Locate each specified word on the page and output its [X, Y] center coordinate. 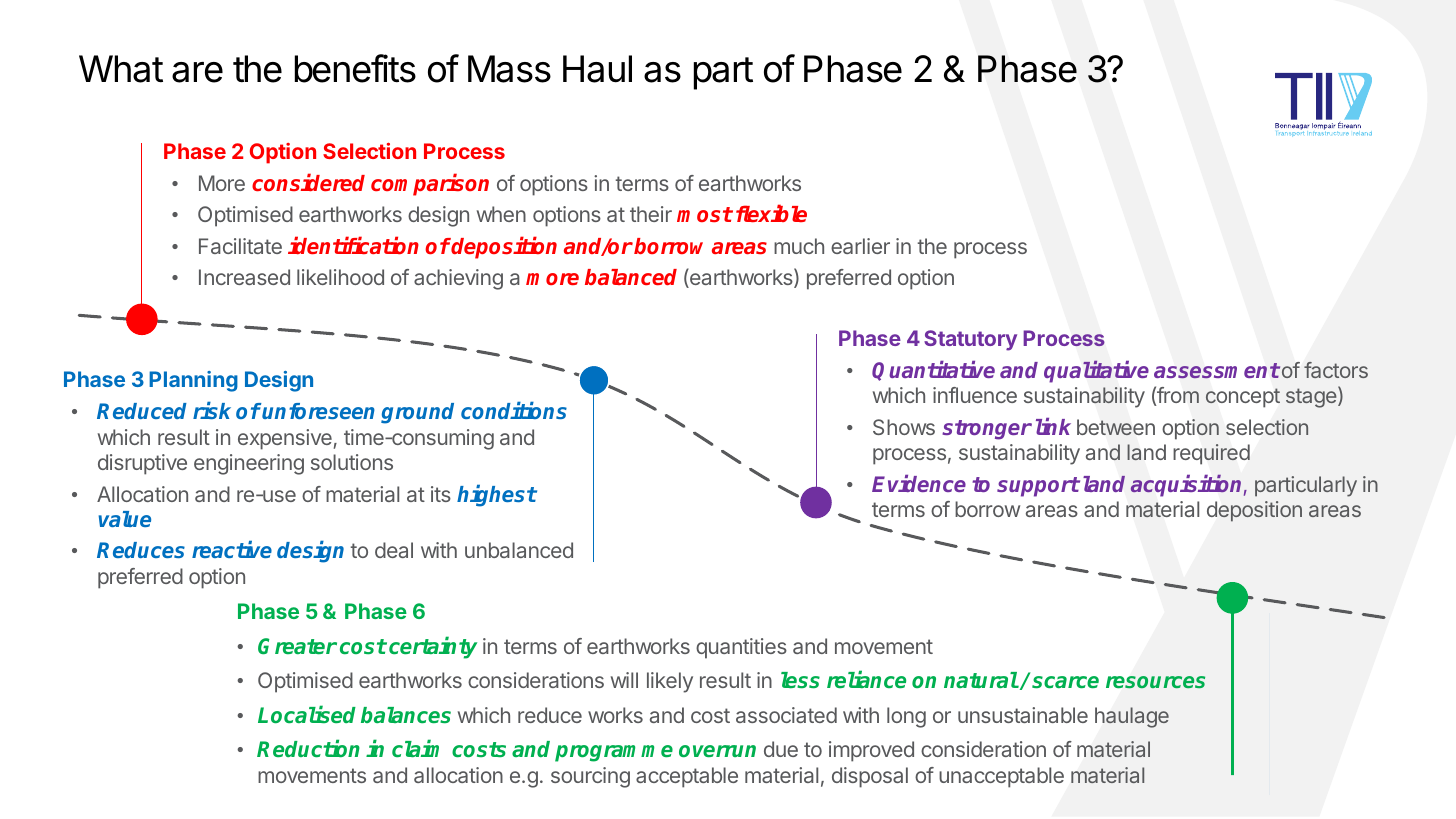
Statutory [970, 340]
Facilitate [240, 246]
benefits [355, 68]
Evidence [919, 483]
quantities [741, 648]
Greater [297, 646]
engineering [249, 464]
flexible [771, 213]
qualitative [1096, 371]
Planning [193, 381]
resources [1155, 682]
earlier [860, 246]
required [1211, 454]
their [651, 214]
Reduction [308, 748]
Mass [509, 69]
